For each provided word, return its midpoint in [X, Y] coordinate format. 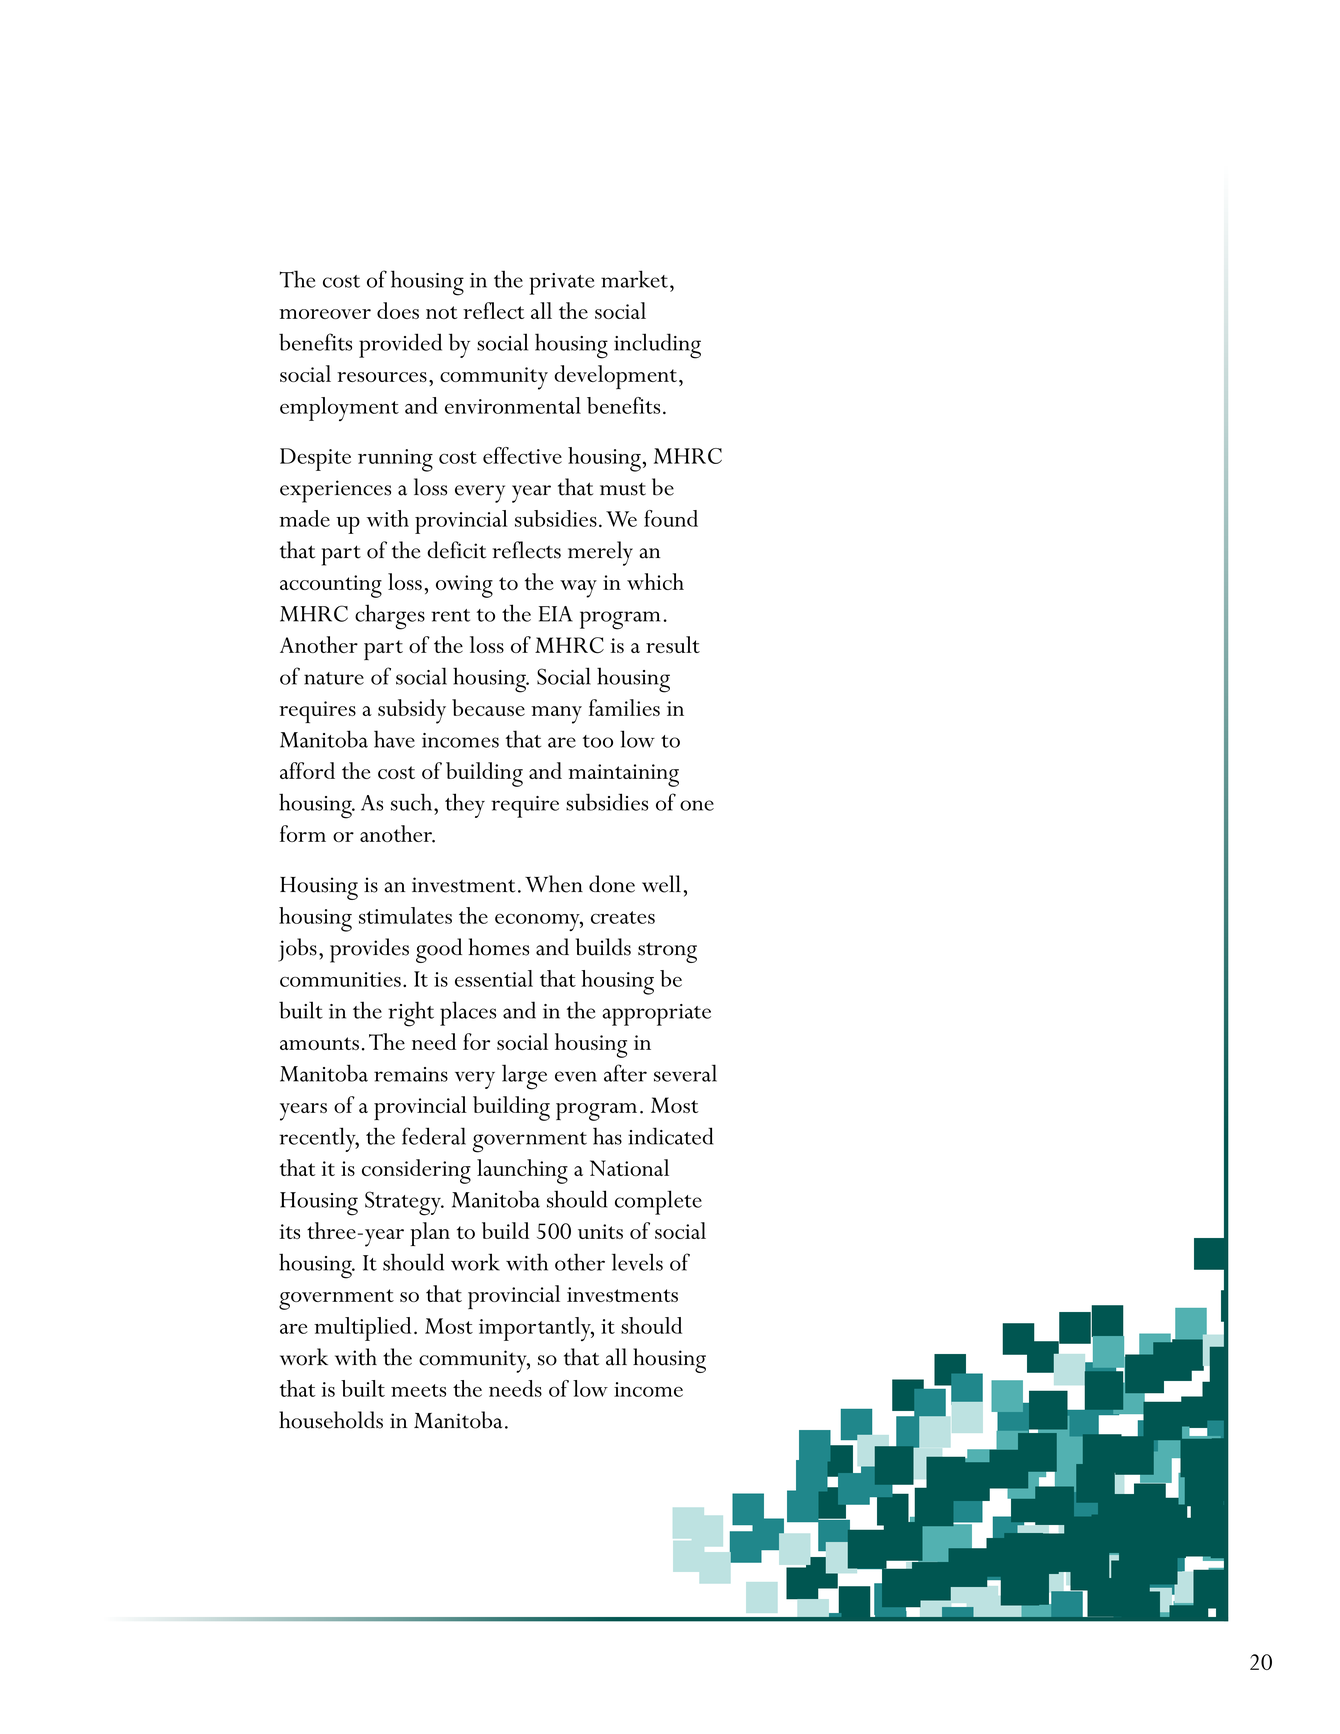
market [636, 279]
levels [637, 1262]
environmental [513, 405]
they [465, 805]
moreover [325, 314]
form [303, 833]
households [331, 1420]
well [661, 884]
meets [418, 1390]
